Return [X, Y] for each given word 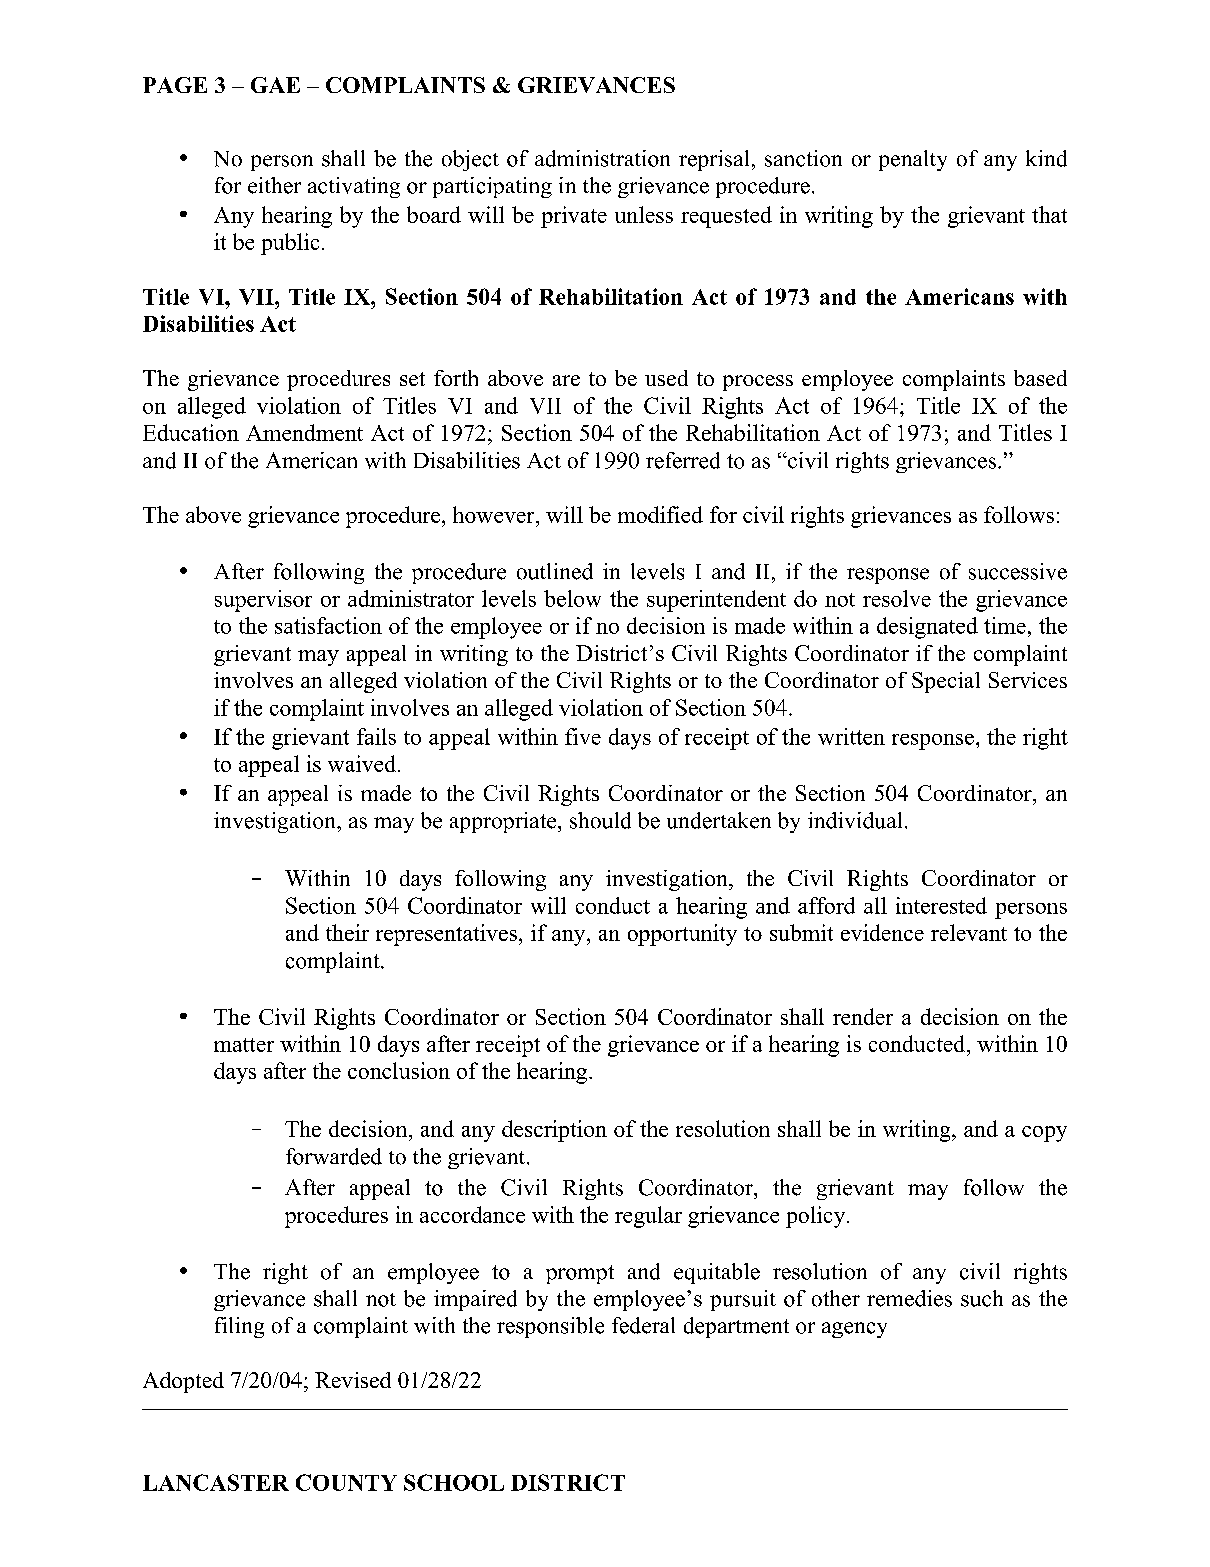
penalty [913, 160]
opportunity [682, 935]
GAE [275, 85]
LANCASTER [216, 1482]
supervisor [263, 601]
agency [854, 1330]
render [863, 1016]
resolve [897, 598]
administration [602, 158]
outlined [555, 571]
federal [643, 1325]
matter [244, 1045]
